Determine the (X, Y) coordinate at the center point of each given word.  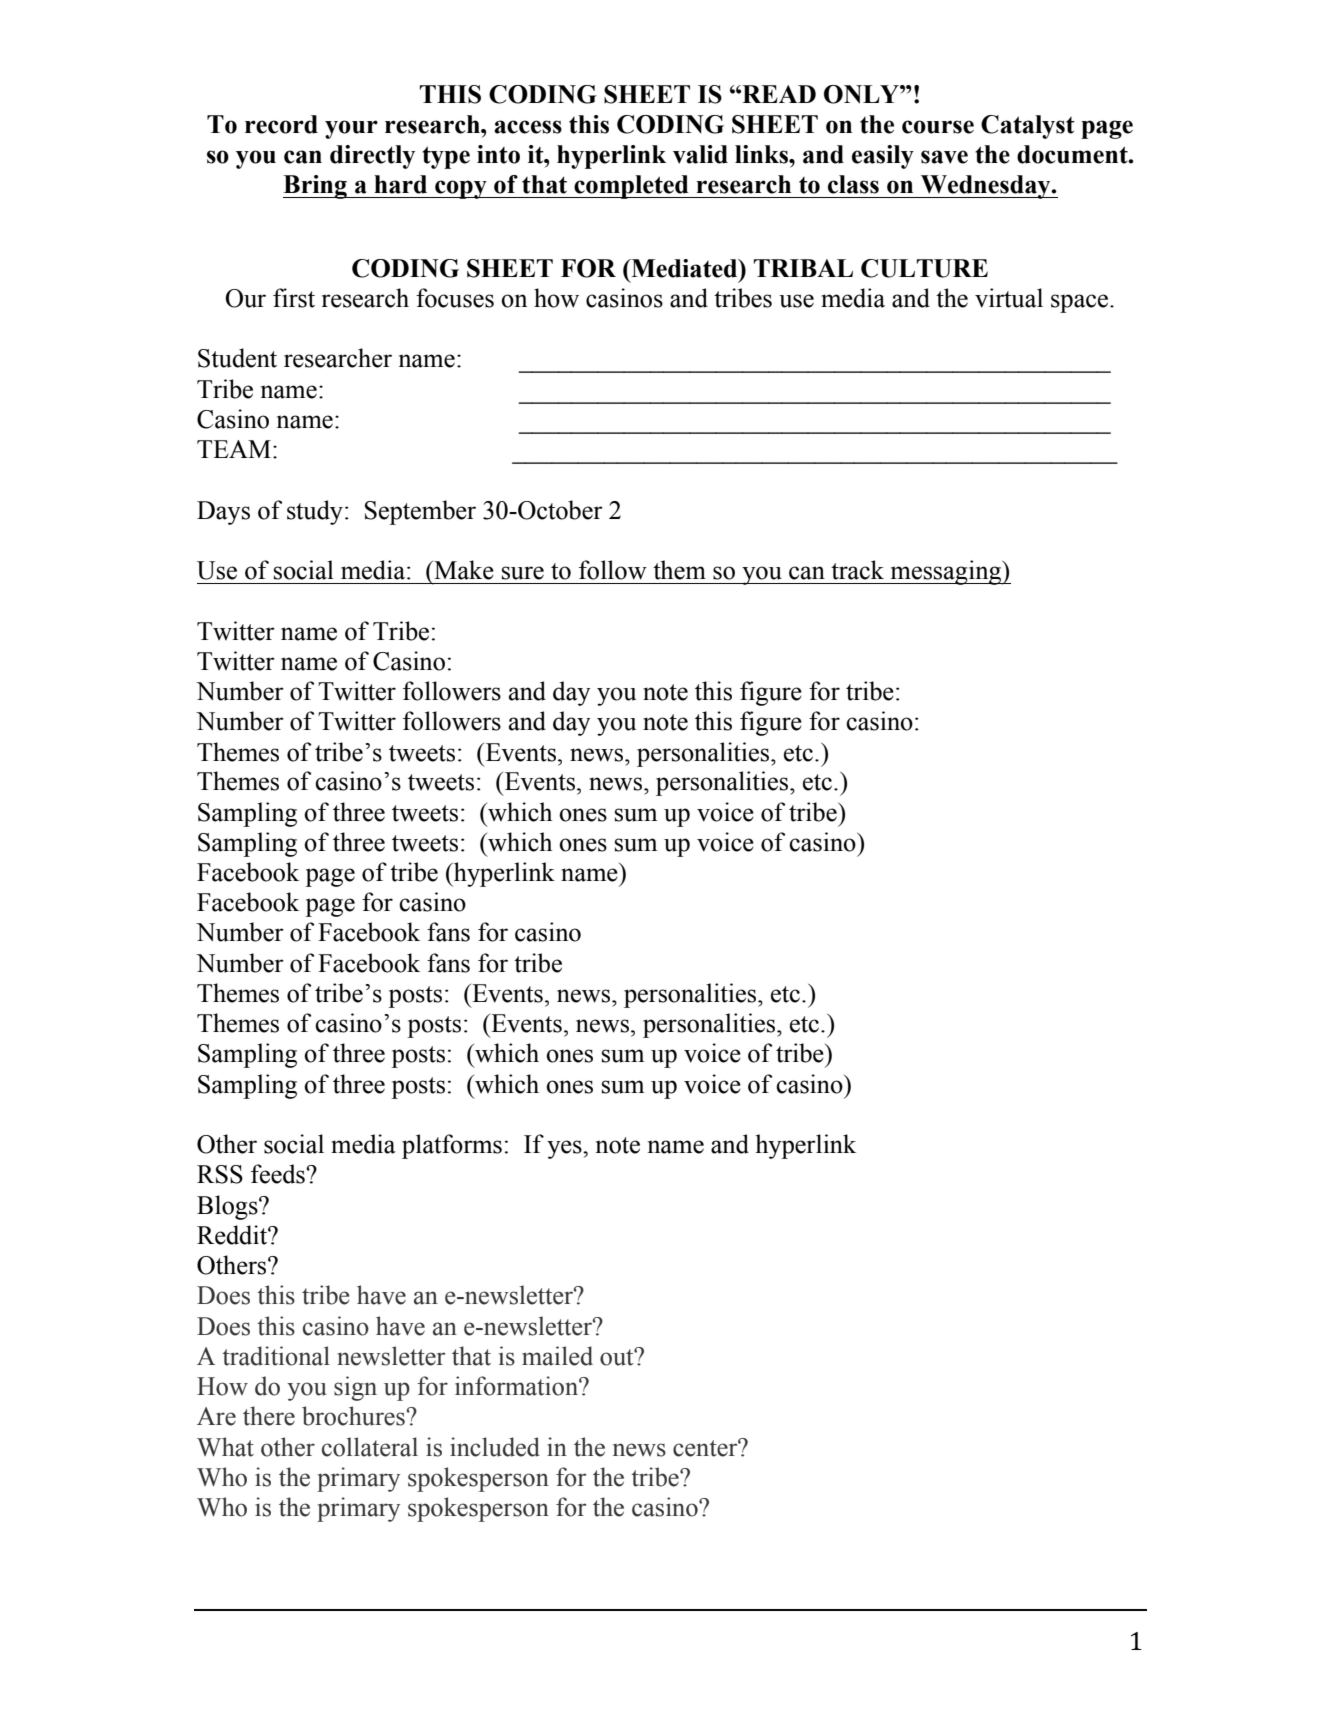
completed (631, 187)
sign (355, 1388)
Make (463, 570)
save (944, 157)
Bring (316, 187)
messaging (946, 572)
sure (523, 573)
